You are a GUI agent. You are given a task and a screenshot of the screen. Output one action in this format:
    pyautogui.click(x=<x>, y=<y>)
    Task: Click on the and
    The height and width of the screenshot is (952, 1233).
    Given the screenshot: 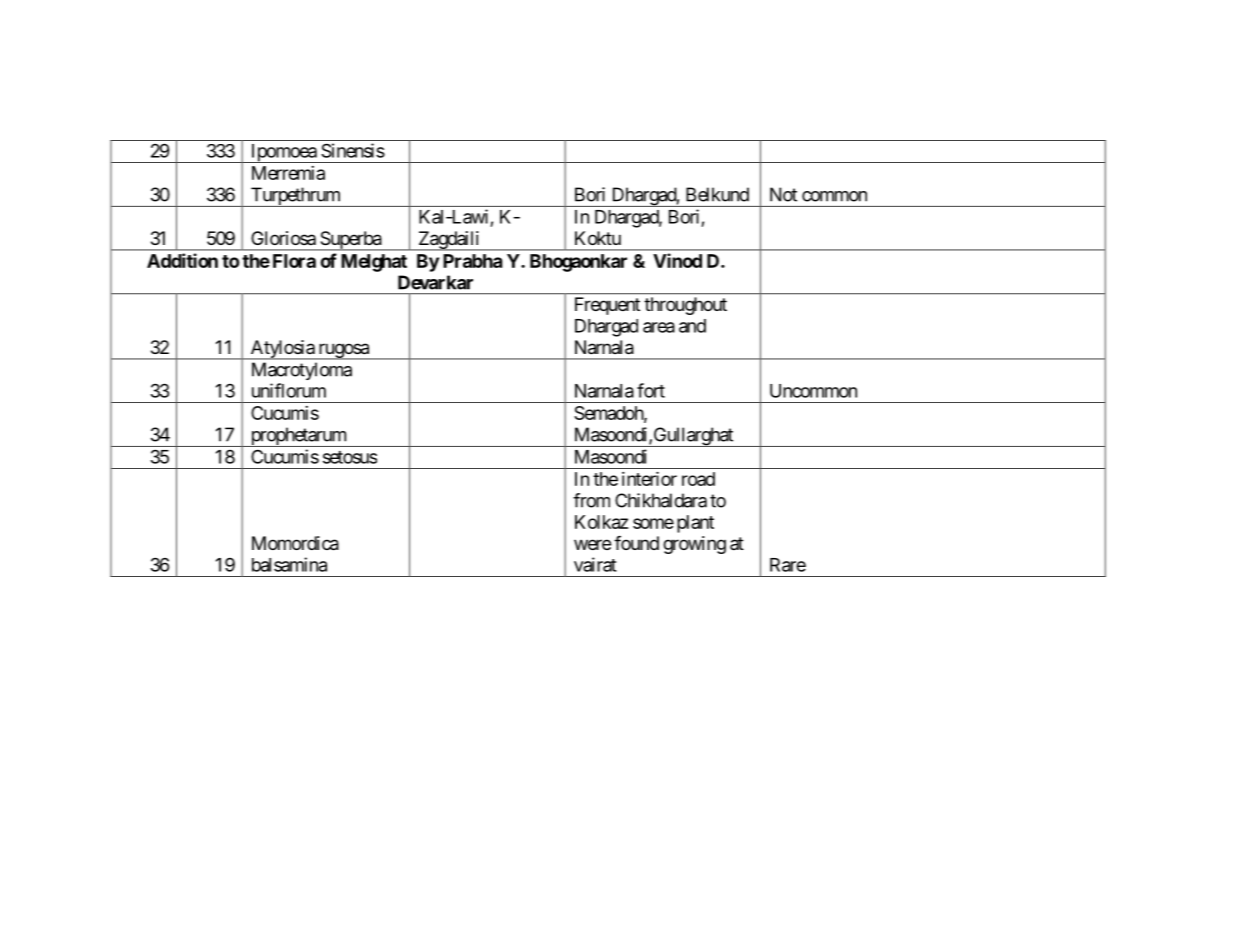 What is the action you would take?
    pyautogui.click(x=692, y=326)
